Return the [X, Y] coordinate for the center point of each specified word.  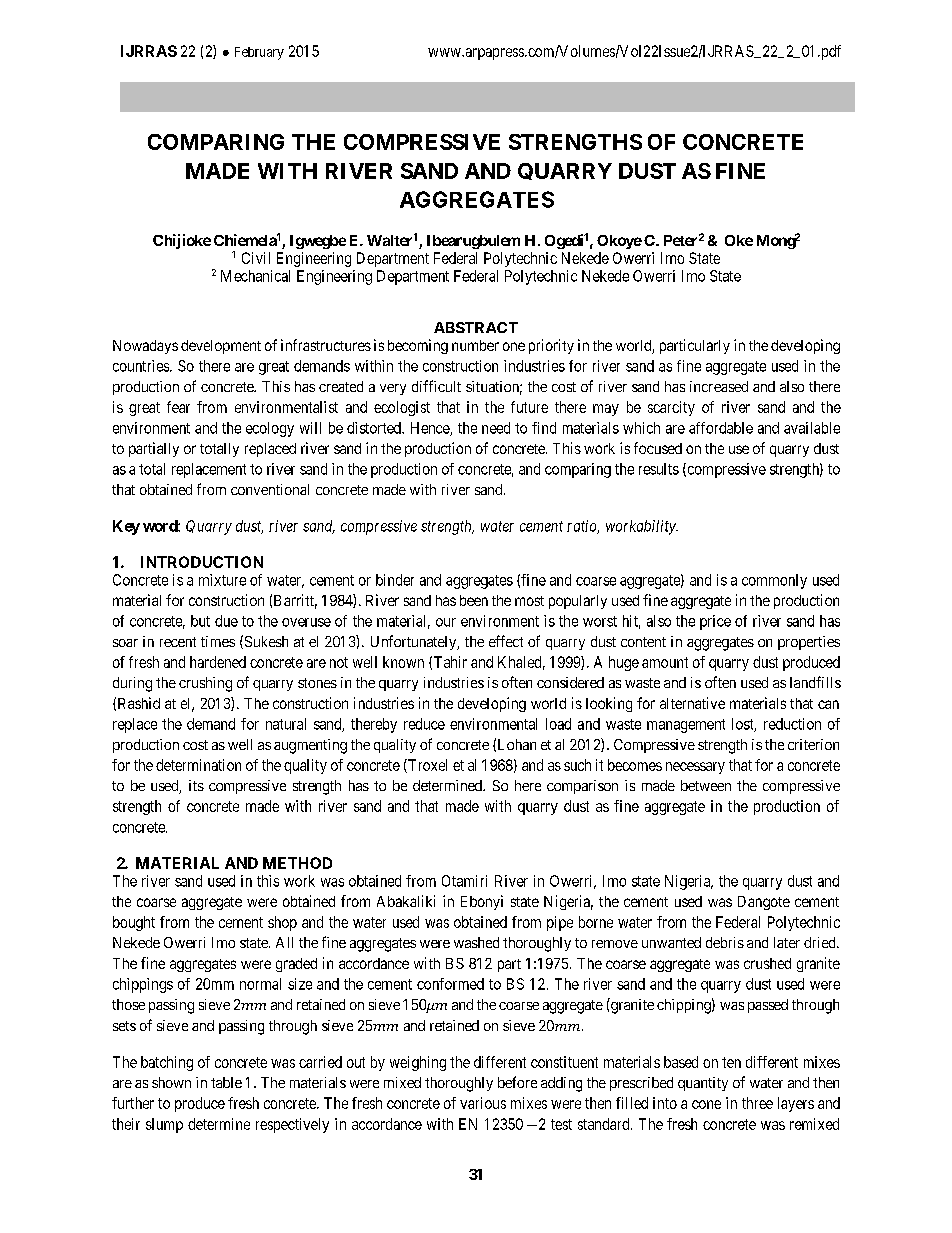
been [474, 600]
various [483, 1103]
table [226, 1082]
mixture [222, 580]
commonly [774, 581]
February [259, 53]
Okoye [619, 242]
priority [551, 346]
